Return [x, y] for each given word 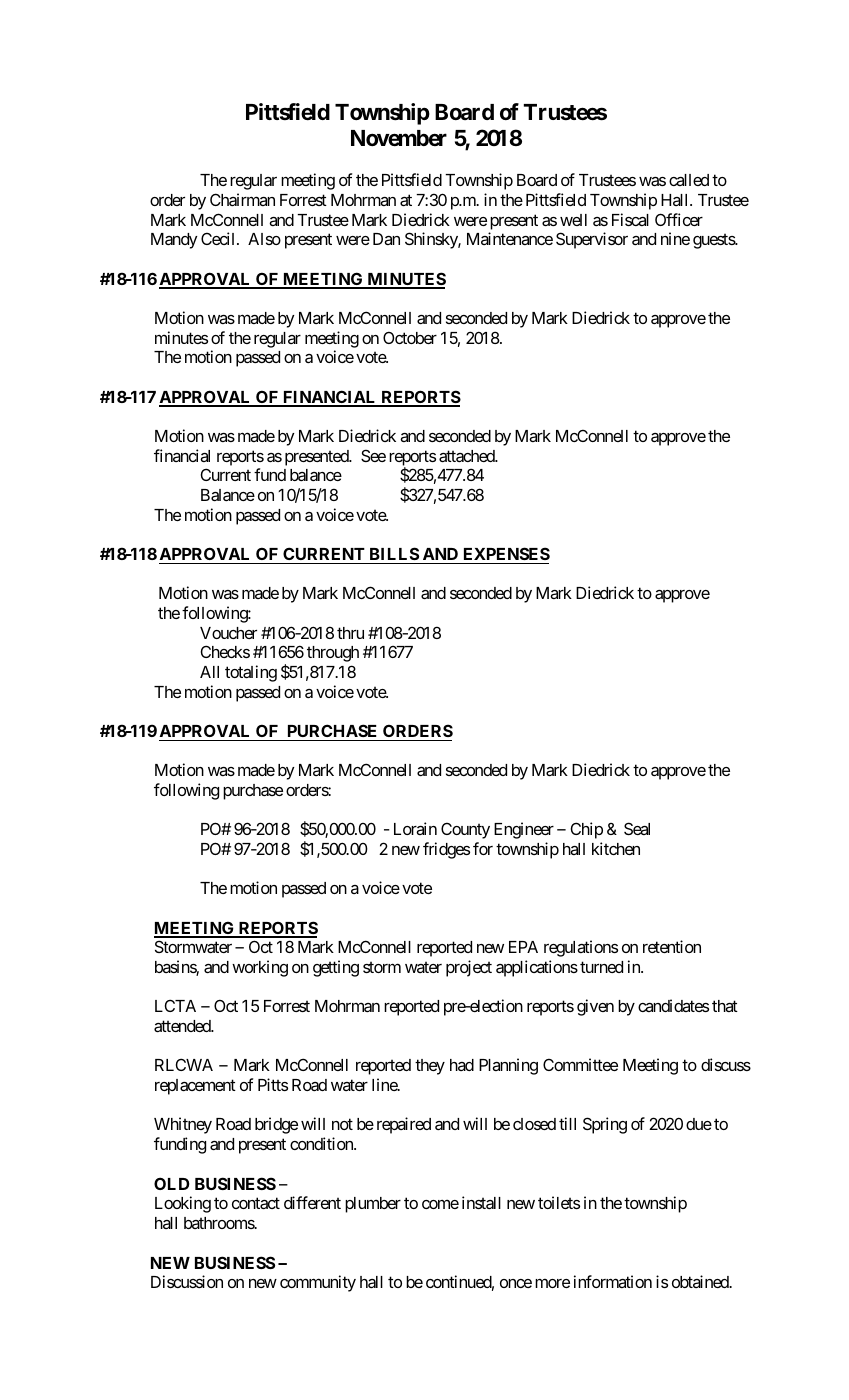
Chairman [242, 199]
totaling [251, 673]
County [465, 830]
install [481, 1202]
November [399, 138]
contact [256, 1203]
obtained [701, 1281]
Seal [637, 828]
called [689, 180]
